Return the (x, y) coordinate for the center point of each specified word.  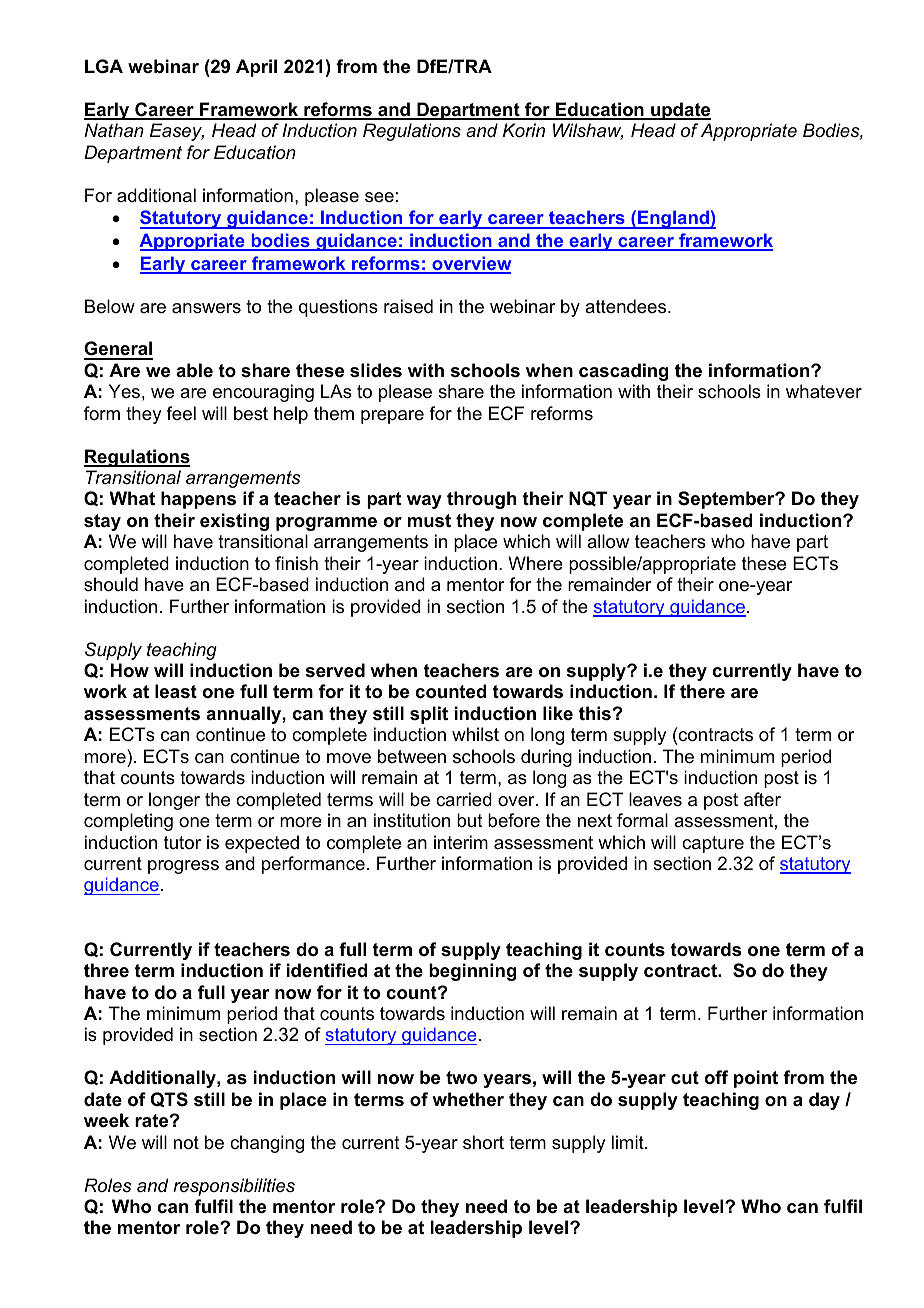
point (756, 1079)
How (130, 670)
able (194, 370)
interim (461, 842)
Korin (524, 130)
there (702, 691)
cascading (623, 372)
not (186, 1142)
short (483, 1142)
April (256, 68)
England (673, 219)
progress (183, 867)
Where (535, 563)
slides (376, 370)
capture (713, 844)
